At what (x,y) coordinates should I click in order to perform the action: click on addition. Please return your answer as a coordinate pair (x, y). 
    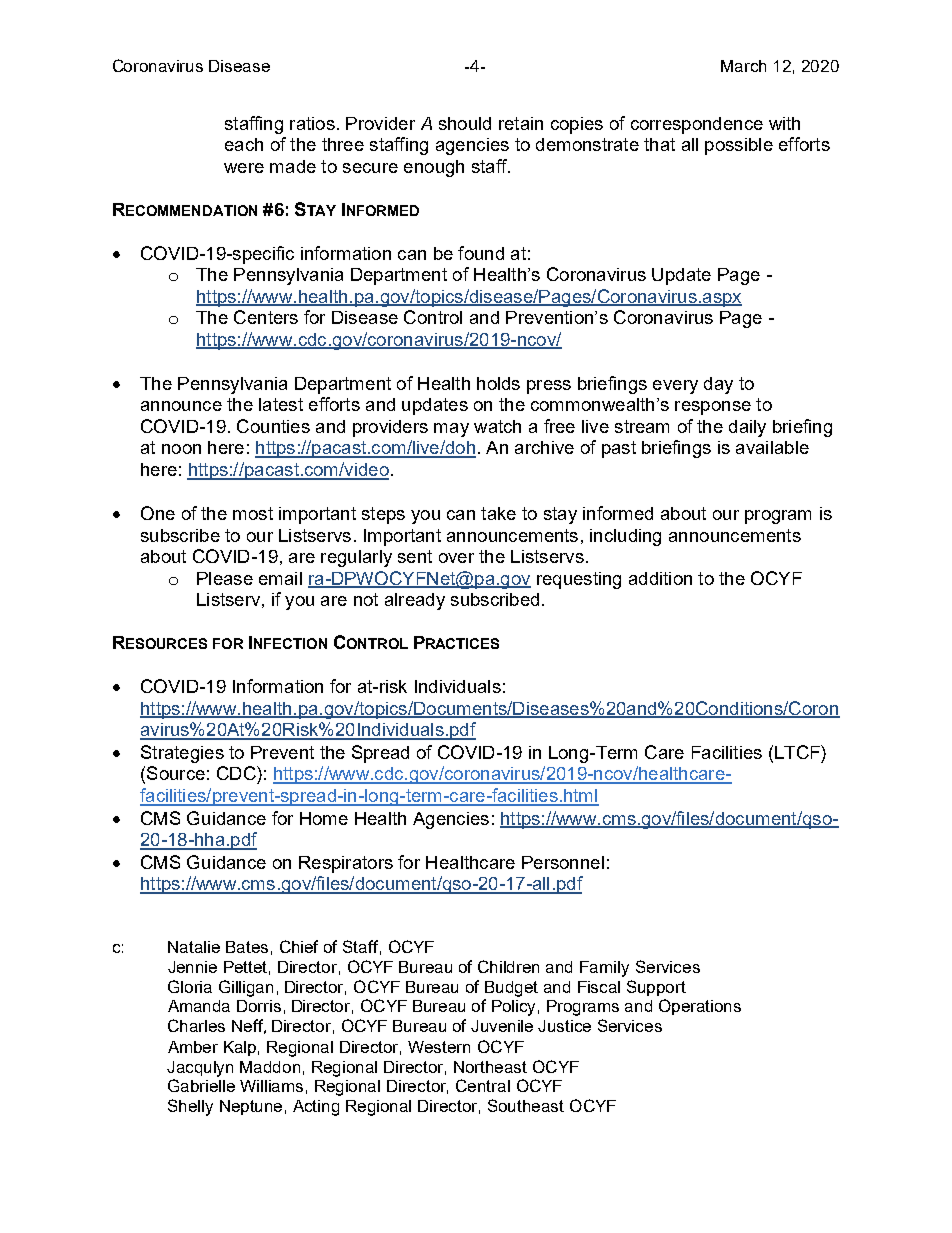
    Looking at the image, I should click on (660, 578).
